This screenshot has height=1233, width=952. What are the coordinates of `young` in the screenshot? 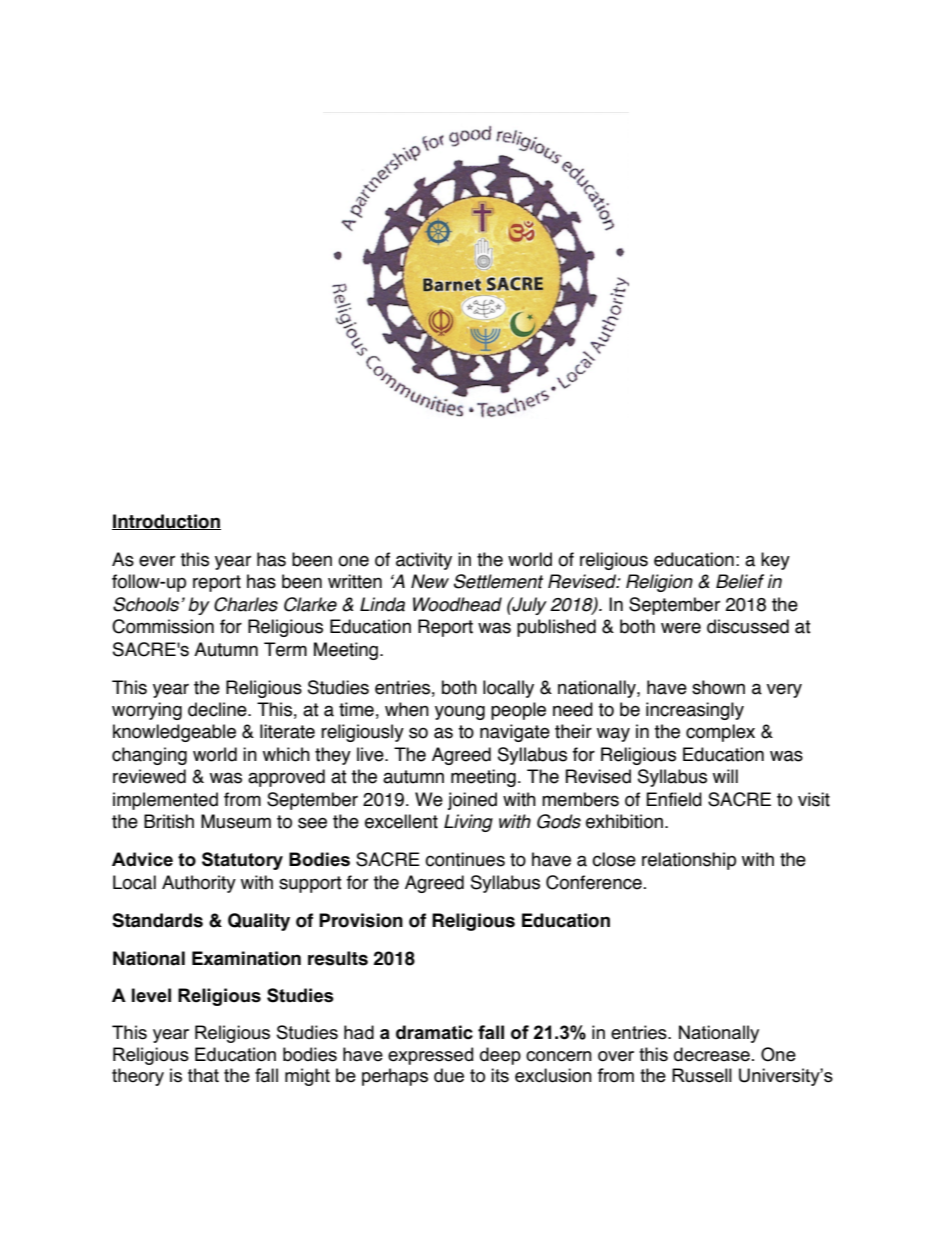 It's located at (460, 712).
